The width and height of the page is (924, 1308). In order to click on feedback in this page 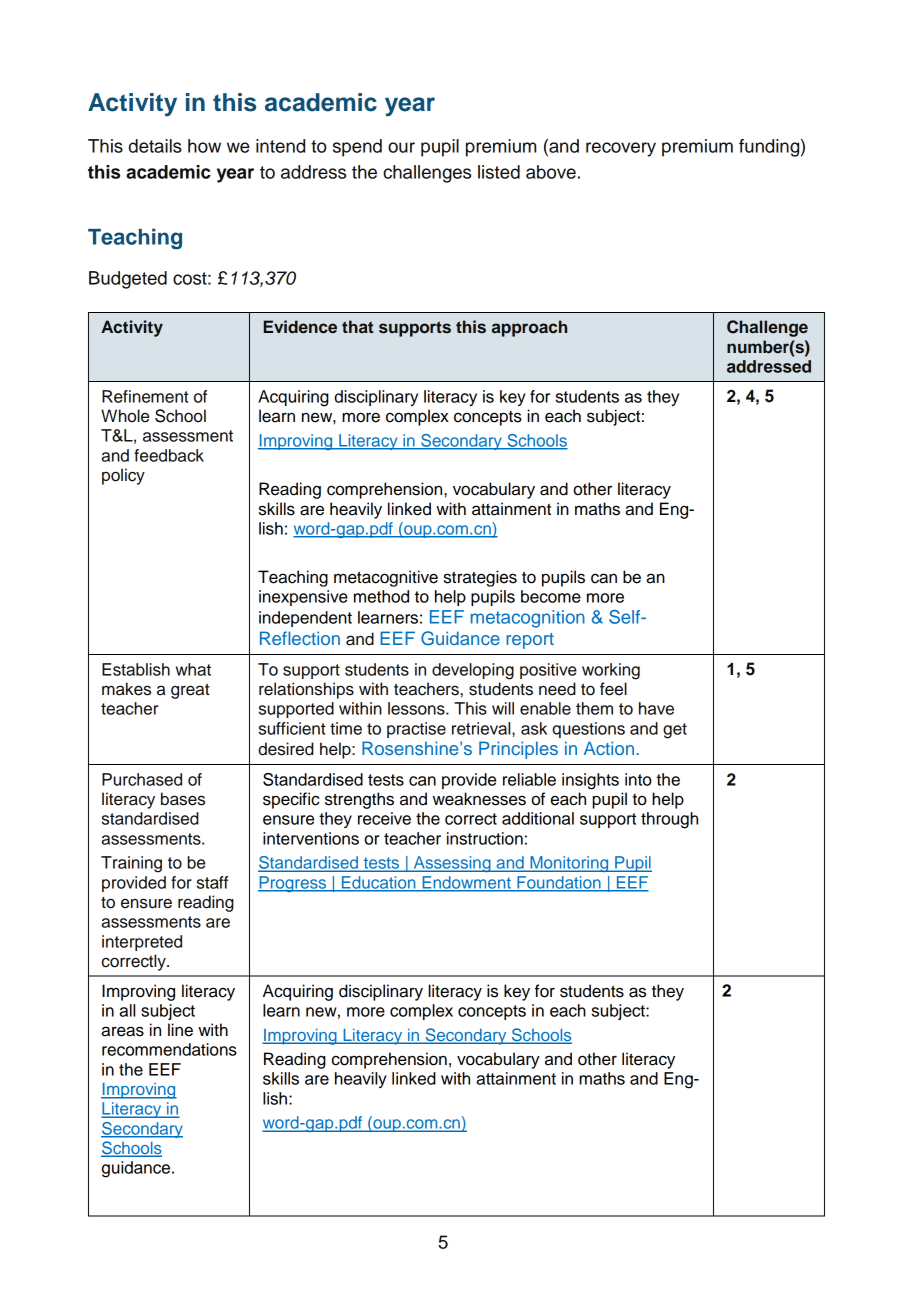, I will do `click(169, 455)`.
